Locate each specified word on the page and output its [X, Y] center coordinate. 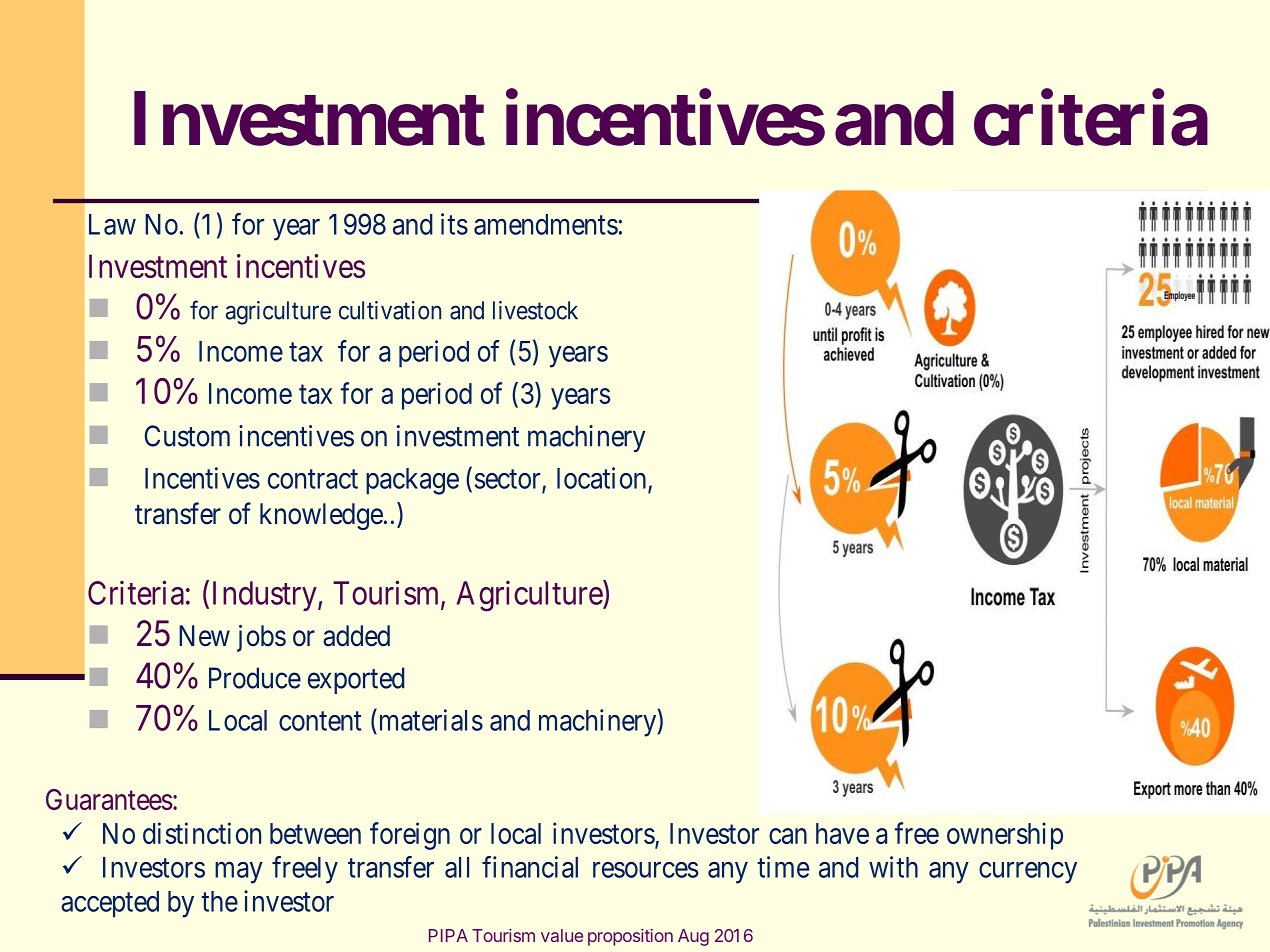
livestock [535, 310]
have [842, 833]
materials [429, 720]
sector [509, 480]
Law [112, 224]
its [454, 224]
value [562, 935]
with [893, 867]
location [603, 479]
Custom [187, 436]
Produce [255, 678]
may [239, 873]
